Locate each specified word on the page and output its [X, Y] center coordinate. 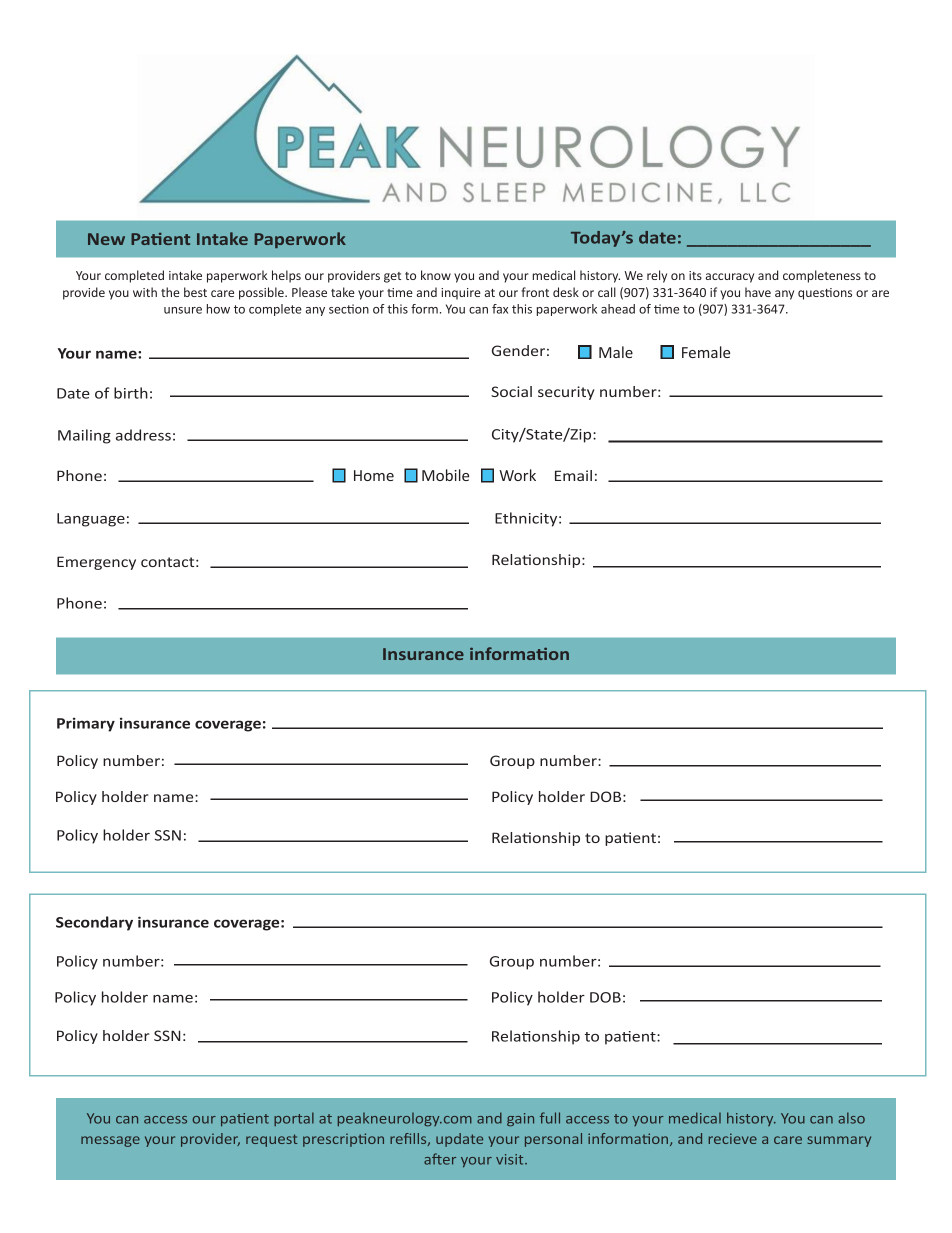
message [110, 1141]
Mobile [445, 475]
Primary [86, 724]
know [436, 275]
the [170, 292]
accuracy [730, 278]
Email [573, 475]
